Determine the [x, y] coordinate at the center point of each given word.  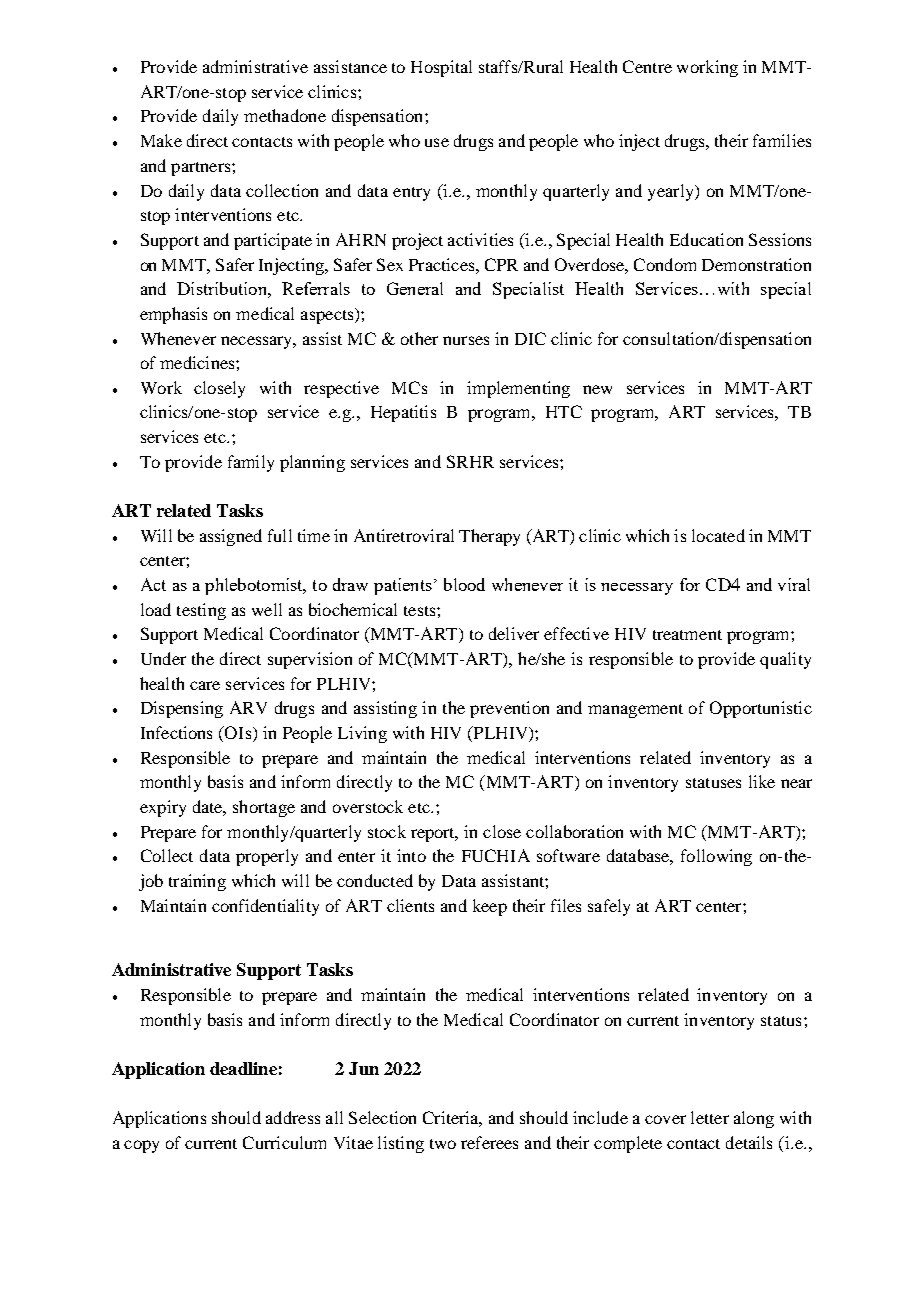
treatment [687, 635]
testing [201, 611]
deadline [243, 1068]
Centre [647, 66]
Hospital [441, 68]
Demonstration [756, 264]
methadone [285, 115]
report [434, 835]
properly [267, 857]
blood [464, 584]
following [716, 857]
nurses [466, 340]
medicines [198, 362]
